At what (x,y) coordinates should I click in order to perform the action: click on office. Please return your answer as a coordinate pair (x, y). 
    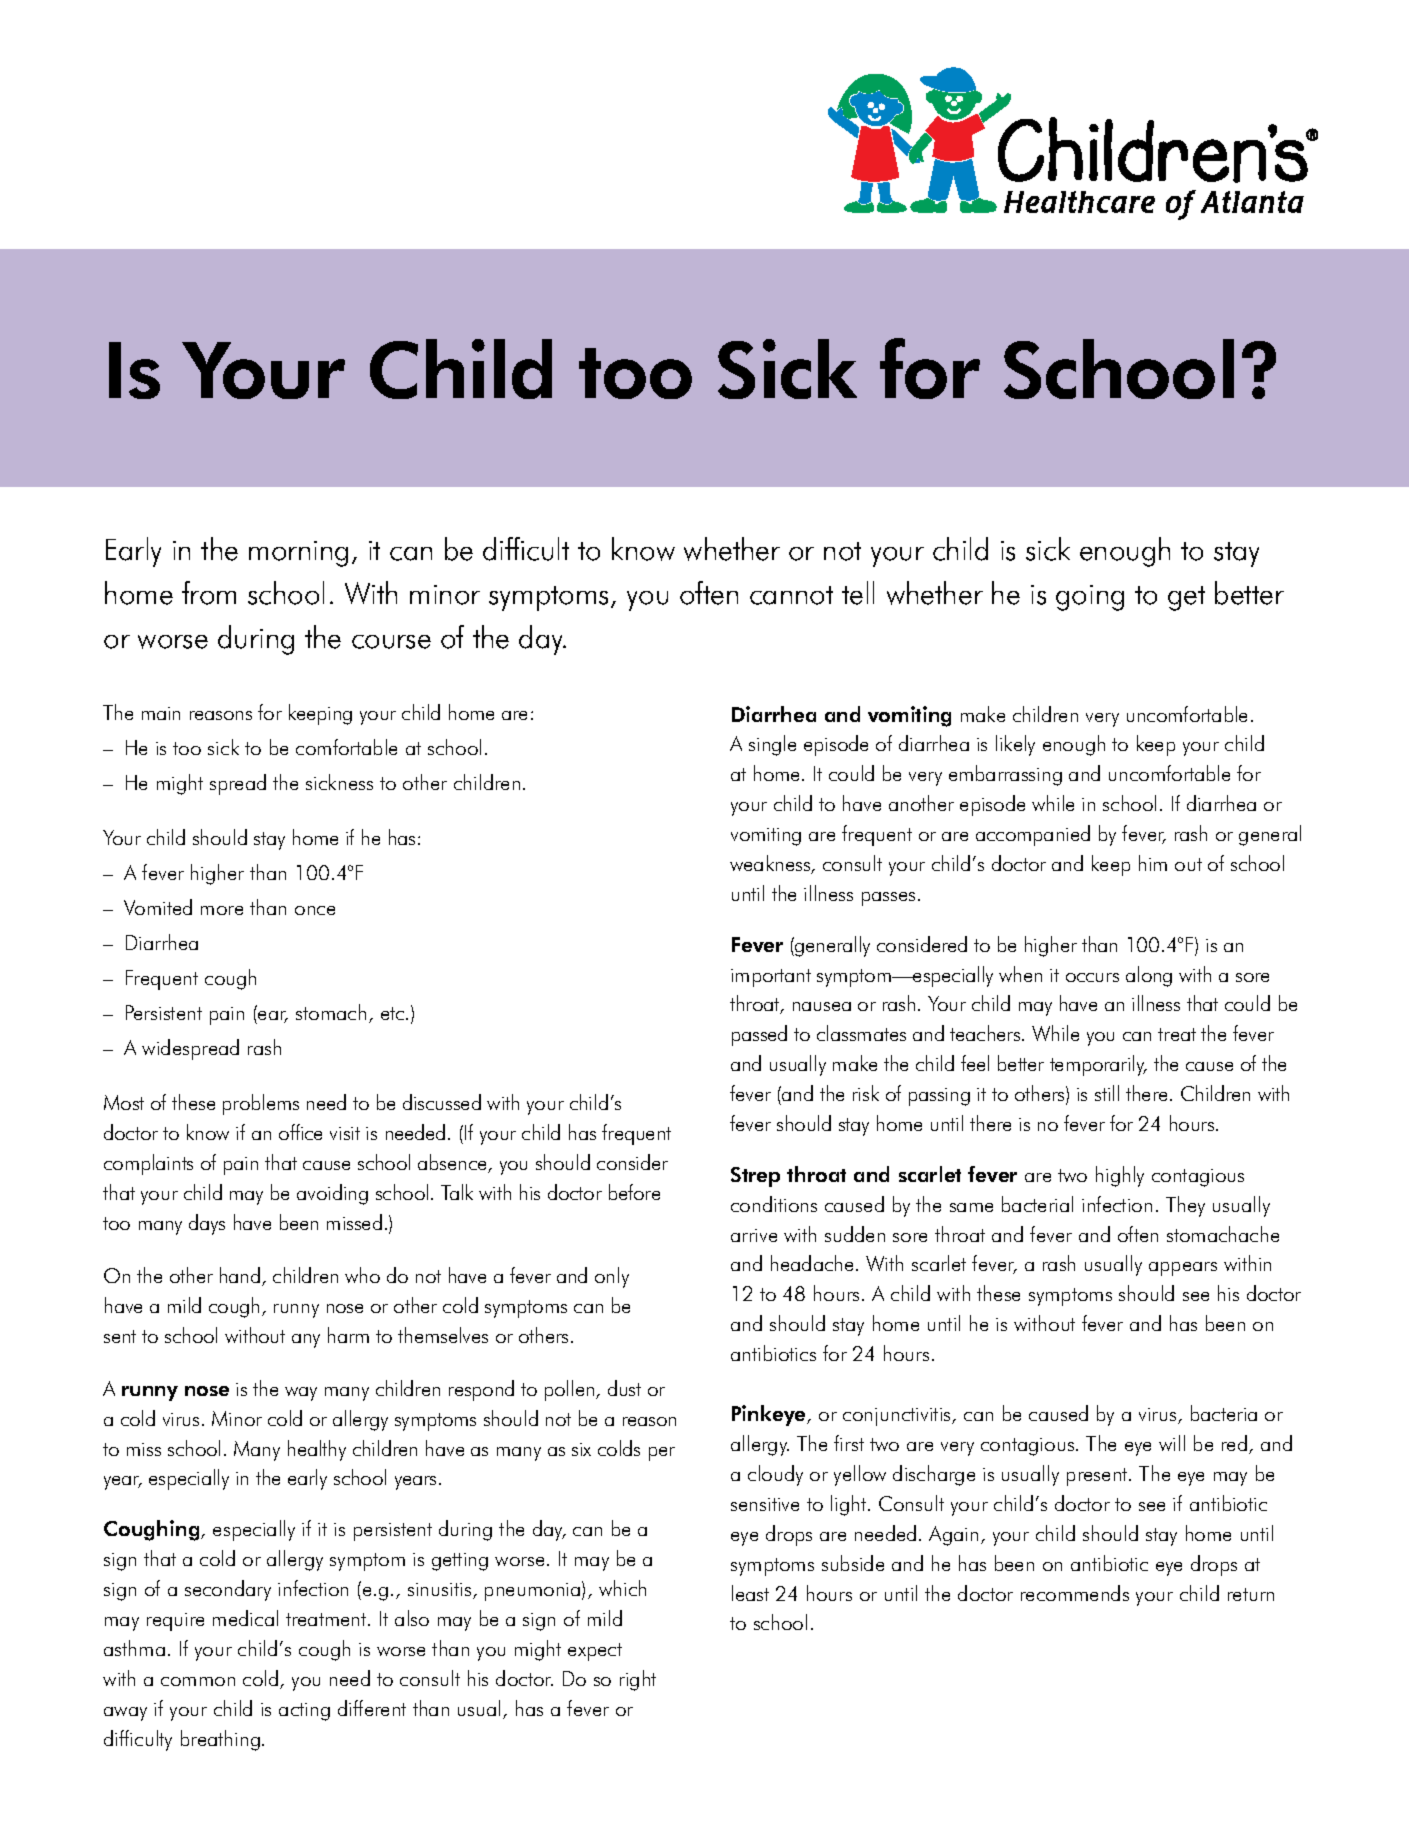
    Looking at the image, I should click on (300, 1132).
